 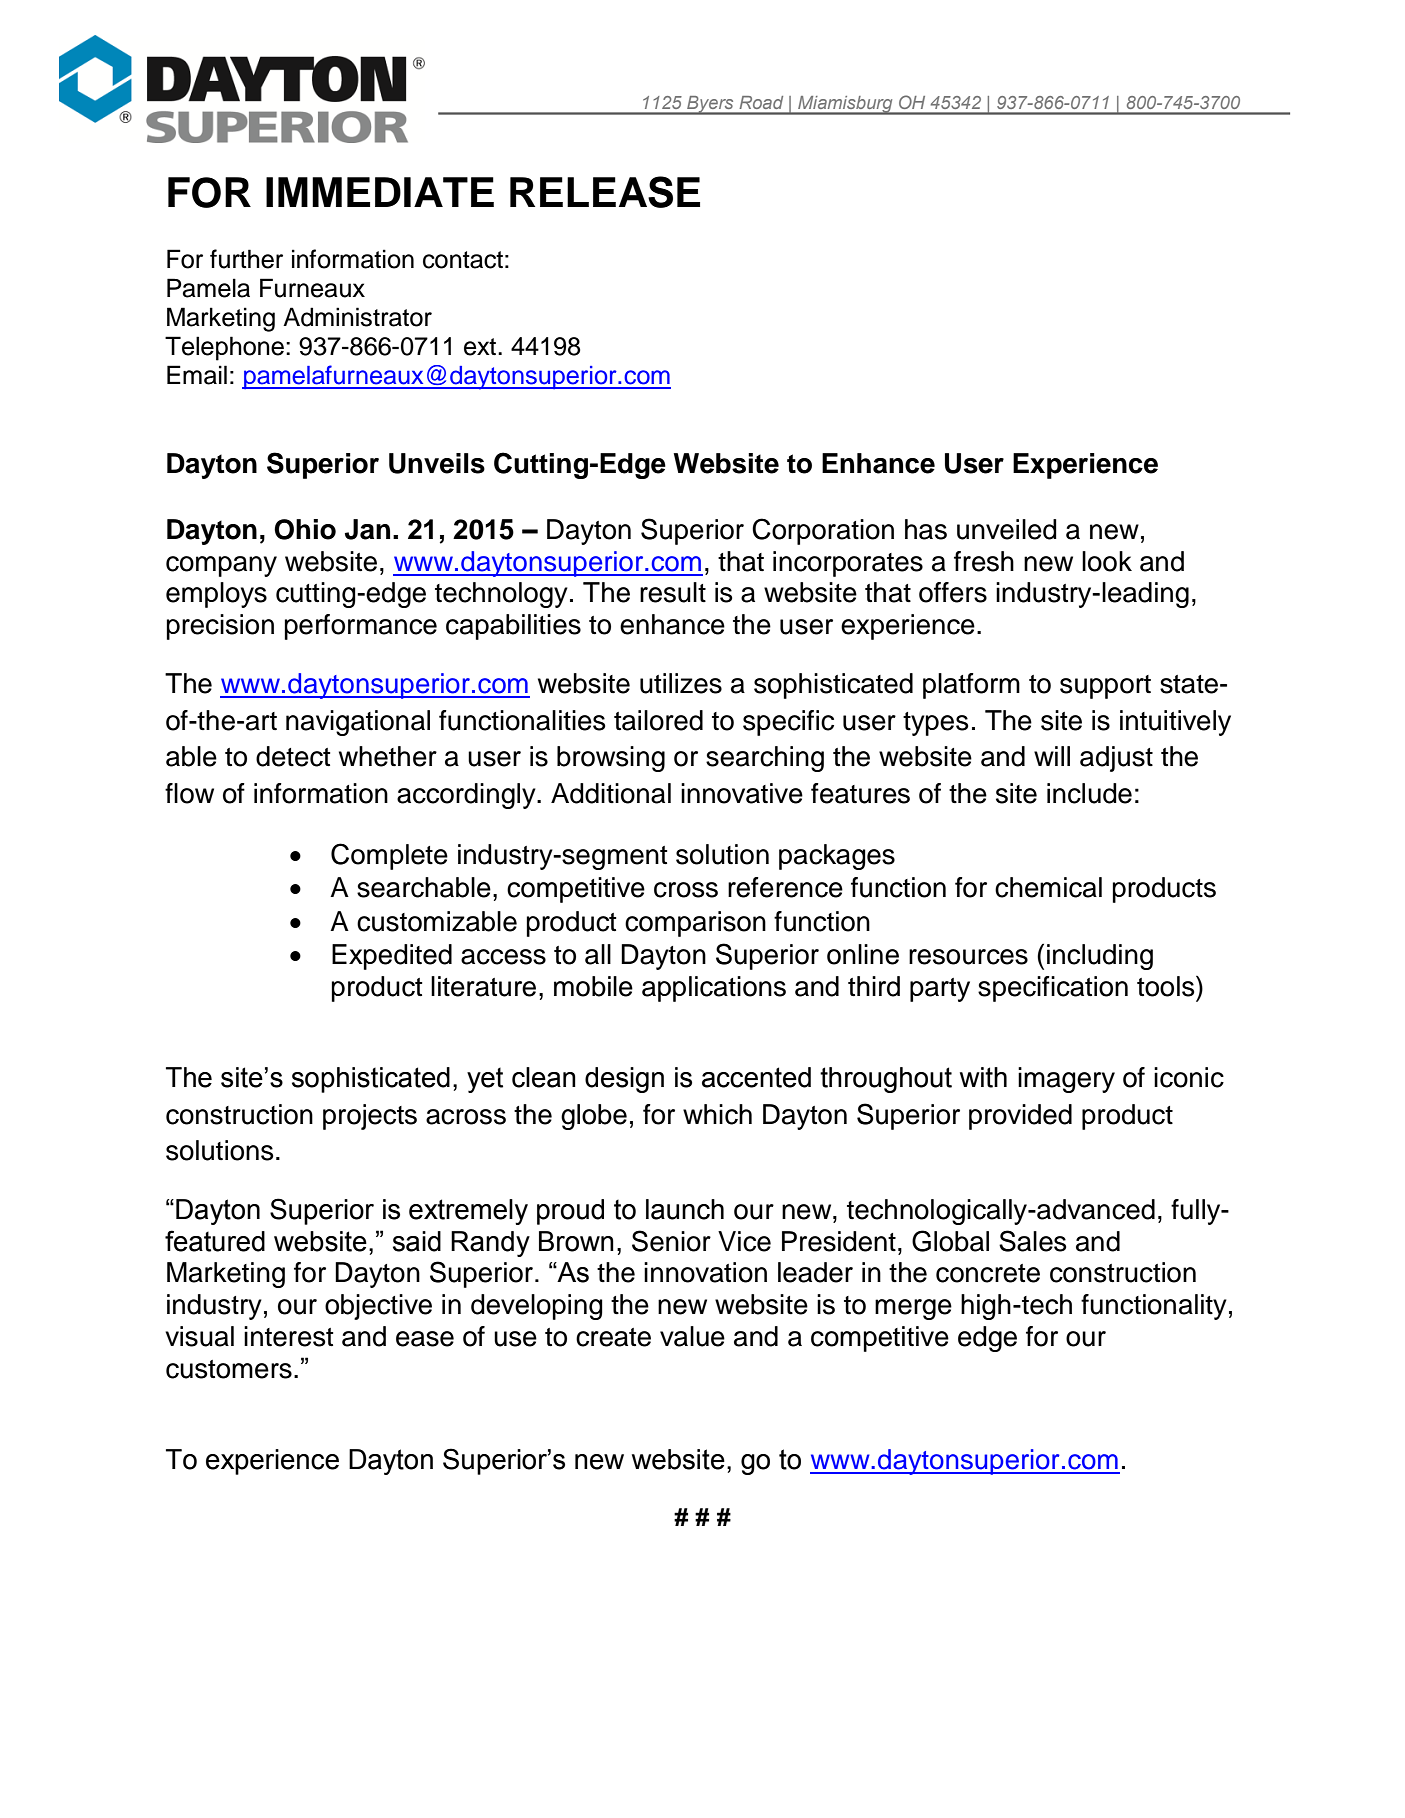 What do you see at coordinates (710, 105) in the page?
I see `Byers` at bounding box center [710, 105].
